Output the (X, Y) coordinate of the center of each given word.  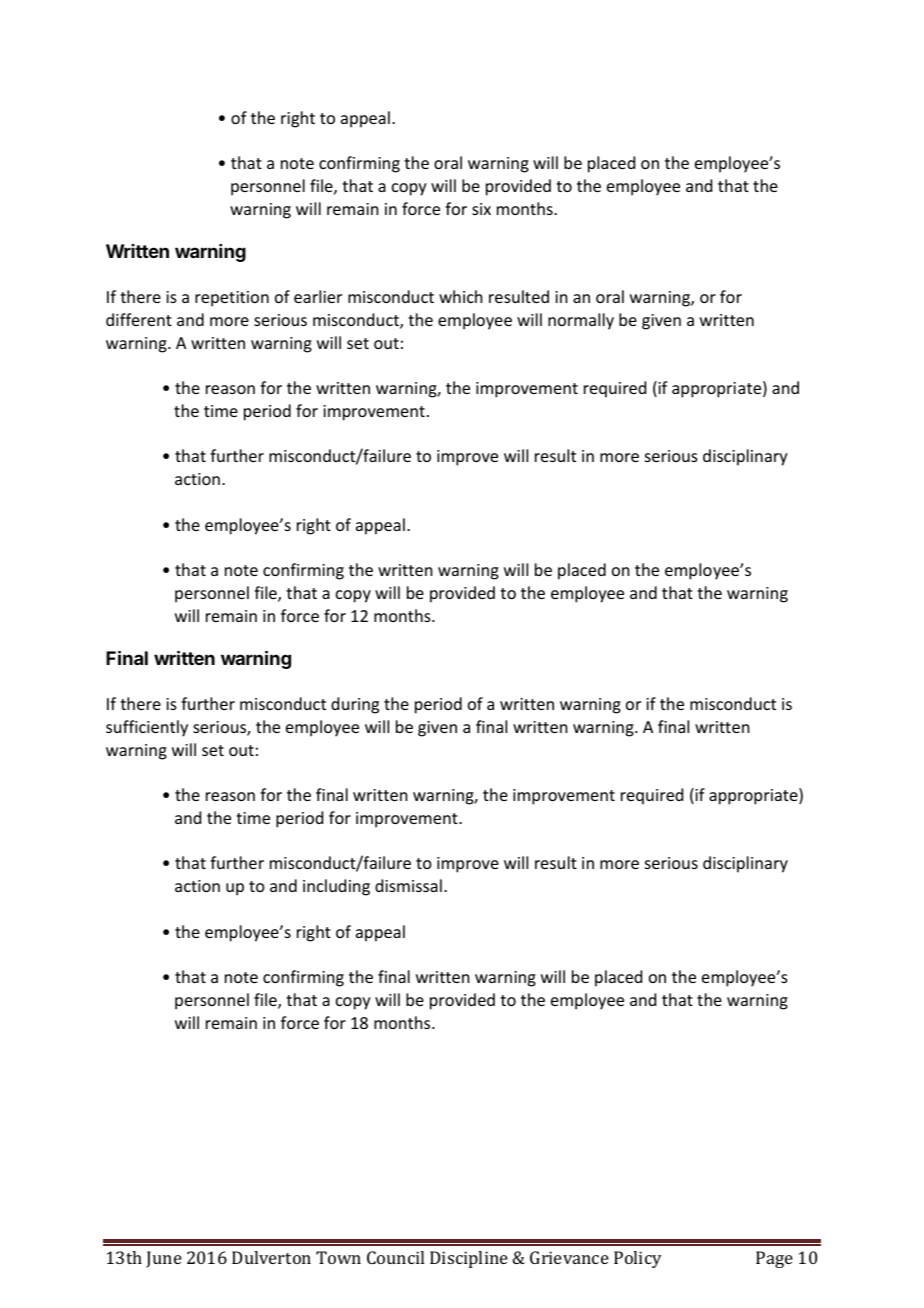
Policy (638, 1259)
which (460, 296)
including (336, 887)
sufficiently (147, 728)
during (355, 705)
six (481, 209)
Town (338, 1257)
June (164, 1259)
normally (581, 321)
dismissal (408, 885)
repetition (232, 299)
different (139, 319)
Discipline (469, 1259)
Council (395, 1257)
